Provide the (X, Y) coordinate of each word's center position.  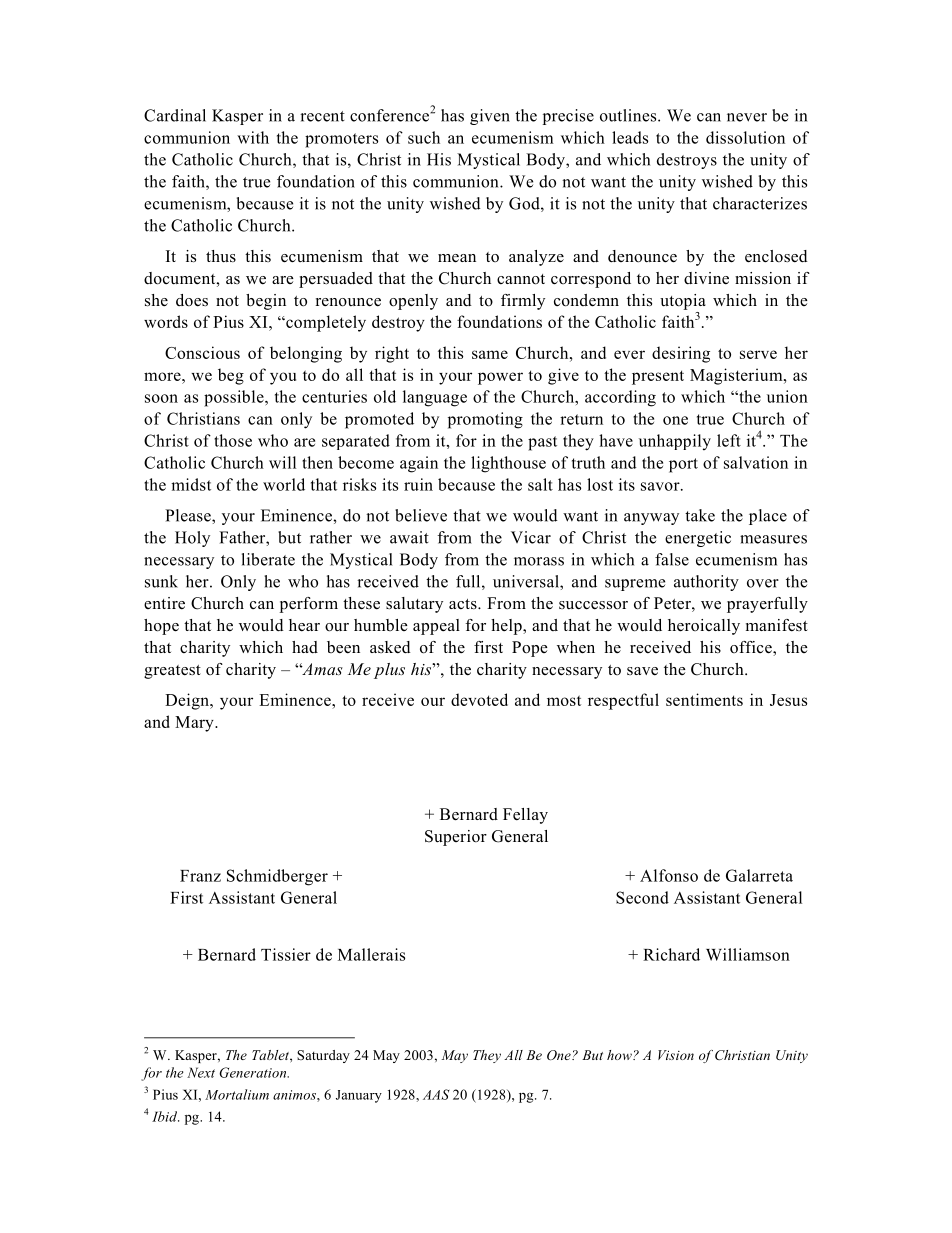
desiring (681, 354)
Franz (200, 876)
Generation (254, 1072)
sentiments (704, 699)
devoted (479, 699)
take (700, 515)
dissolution (745, 137)
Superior (456, 838)
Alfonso (669, 875)
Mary (195, 724)
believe (421, 515)
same (490, 354)
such (424, 137)
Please (189, 515)
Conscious (202, 352)
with (253, 137)
